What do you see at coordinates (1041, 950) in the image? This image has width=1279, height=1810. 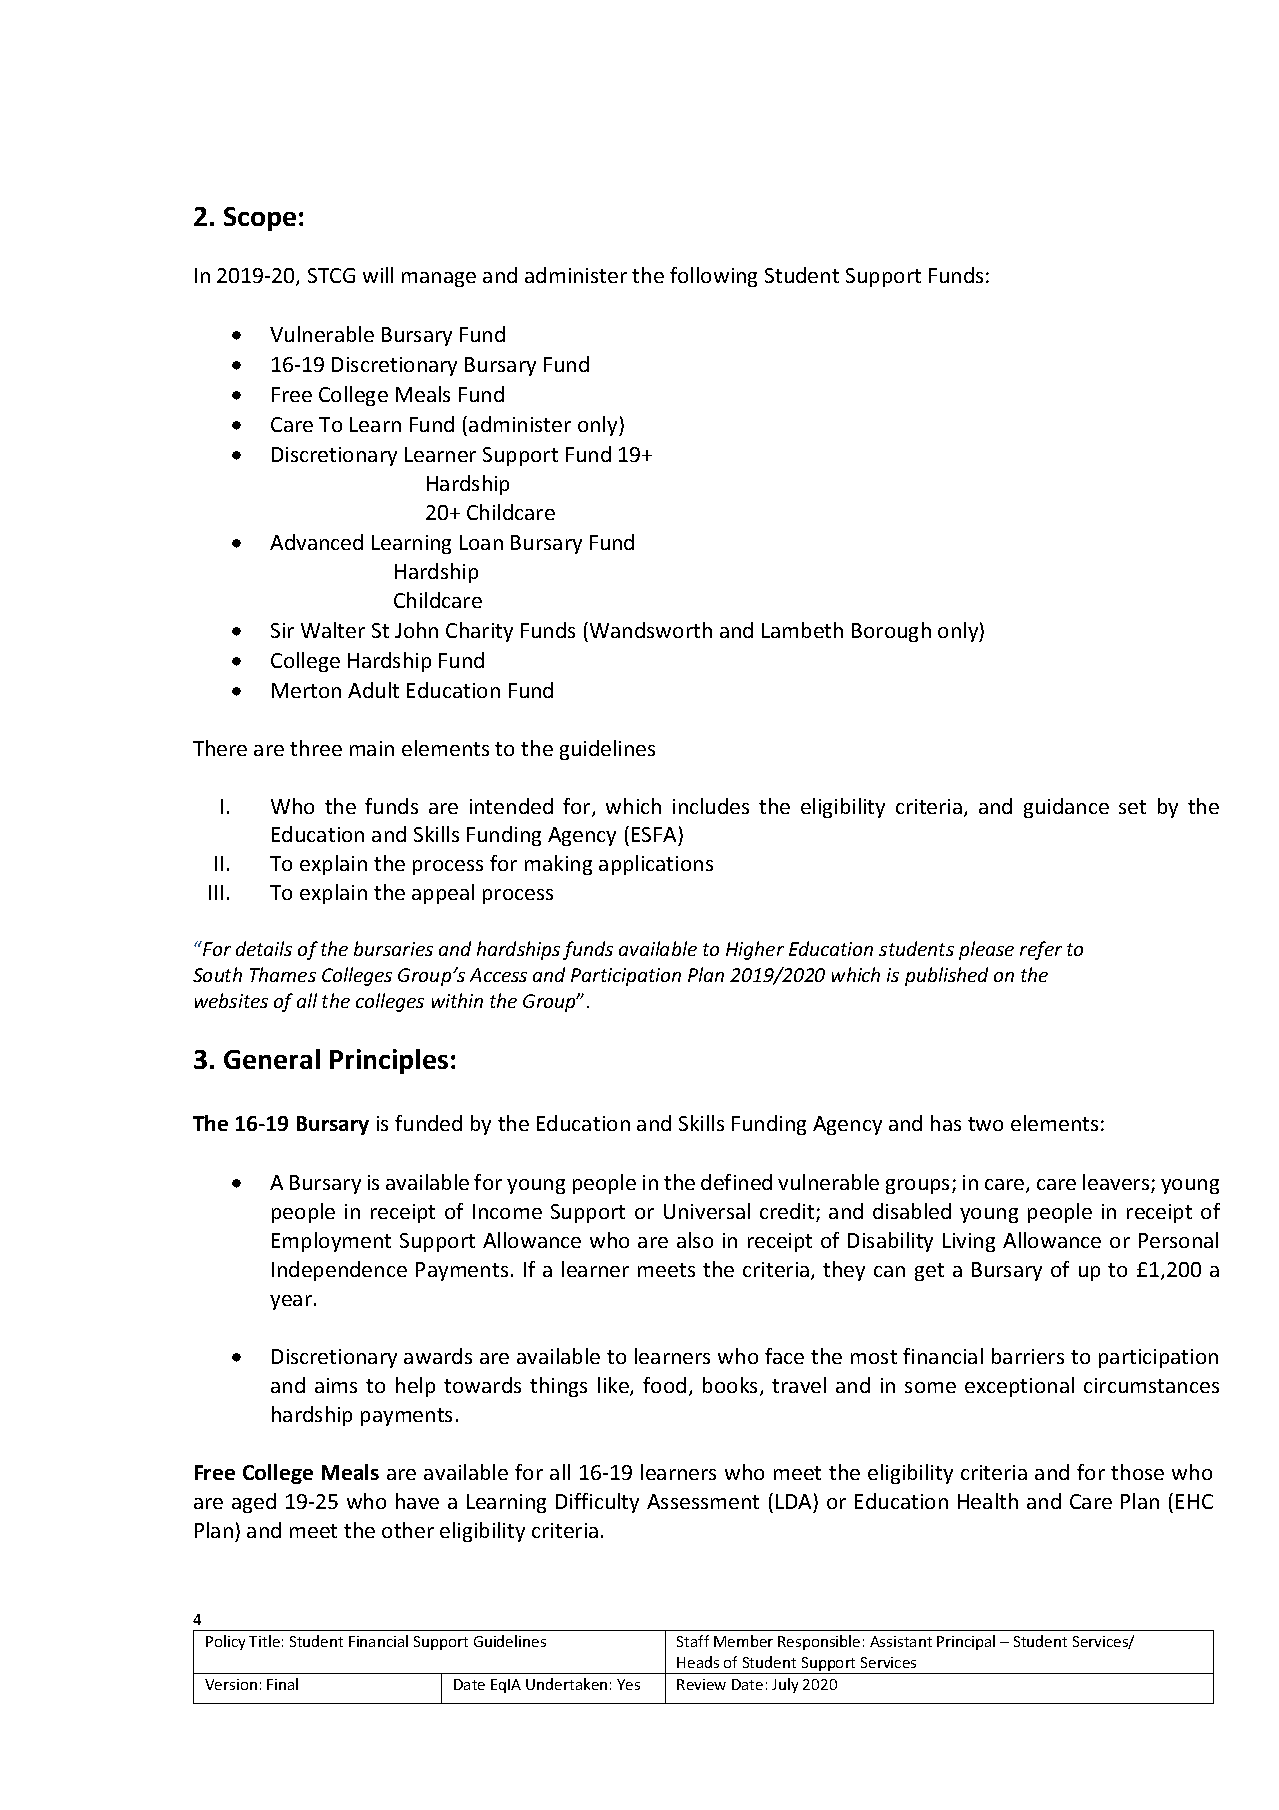 I see `refer` at bounding box center [1041, 950].
